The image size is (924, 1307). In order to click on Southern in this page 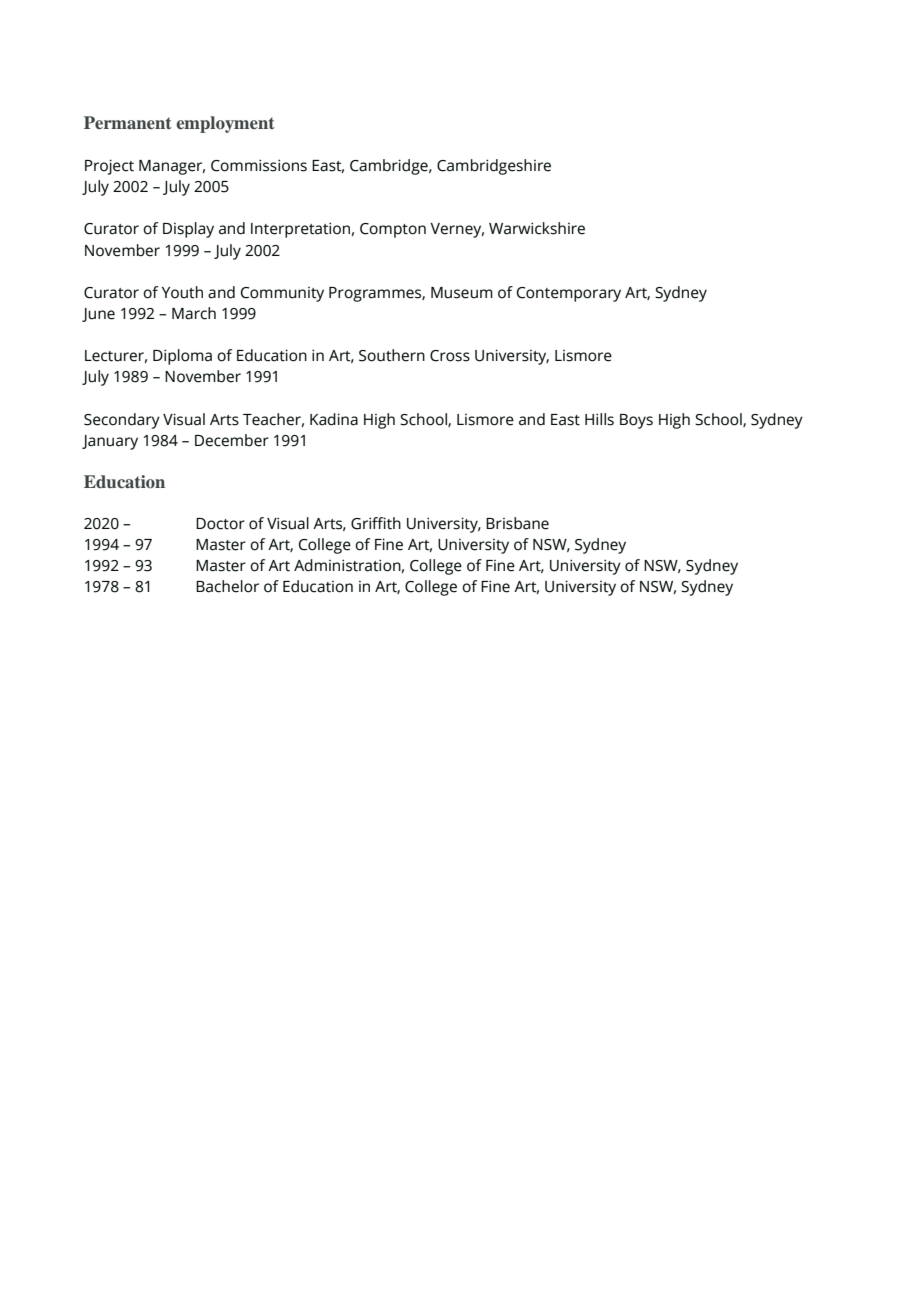, I will do `click(392, 355)`.
